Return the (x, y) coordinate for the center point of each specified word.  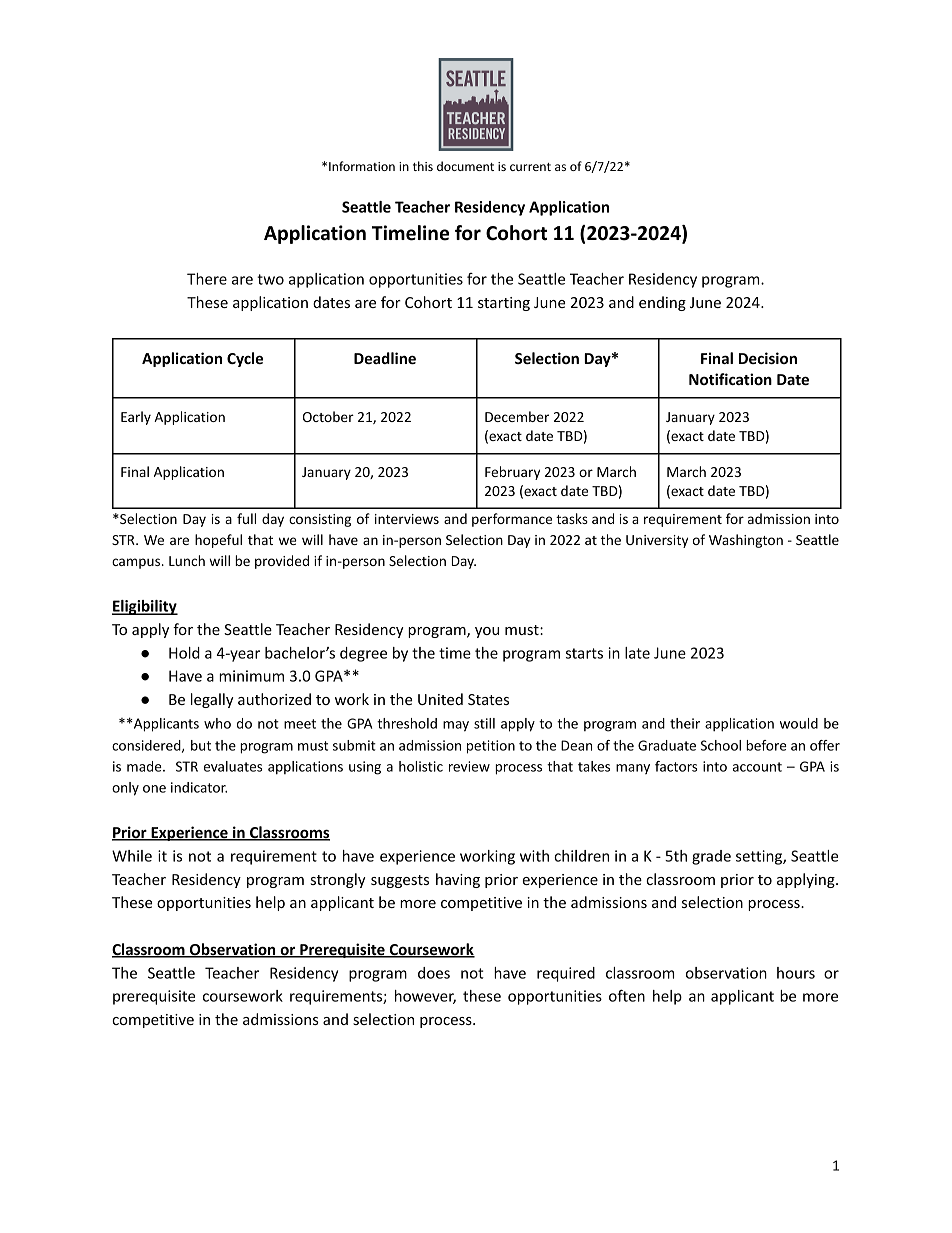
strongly (338, 880)
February (512, 473)
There (207, 279)
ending (662, 303)
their (685, 723)
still (484, 723)
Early (136, 418)
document (465, 166)
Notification (730, 379)
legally (212, 700)
